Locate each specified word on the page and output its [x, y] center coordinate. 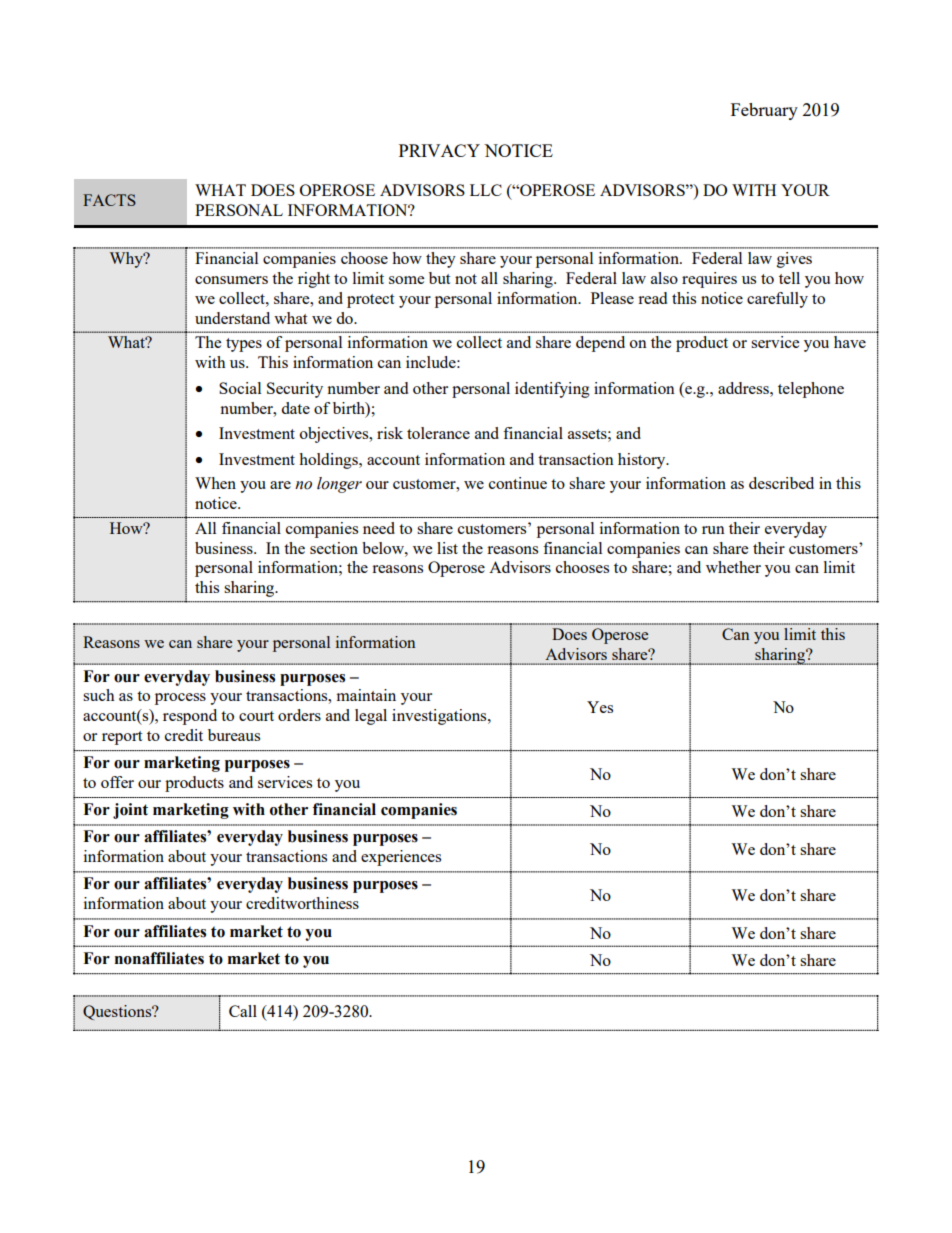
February [764, 111]
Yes [600, 707]
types [244, 345]
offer [117, 782]
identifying [552, 390]
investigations [440, 717]
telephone [811, 390]
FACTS [109, 200]
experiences [401, 858]
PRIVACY [439, 150]
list [447, 548]
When [215, 483]
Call [243, 1011]
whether [733, 567]
